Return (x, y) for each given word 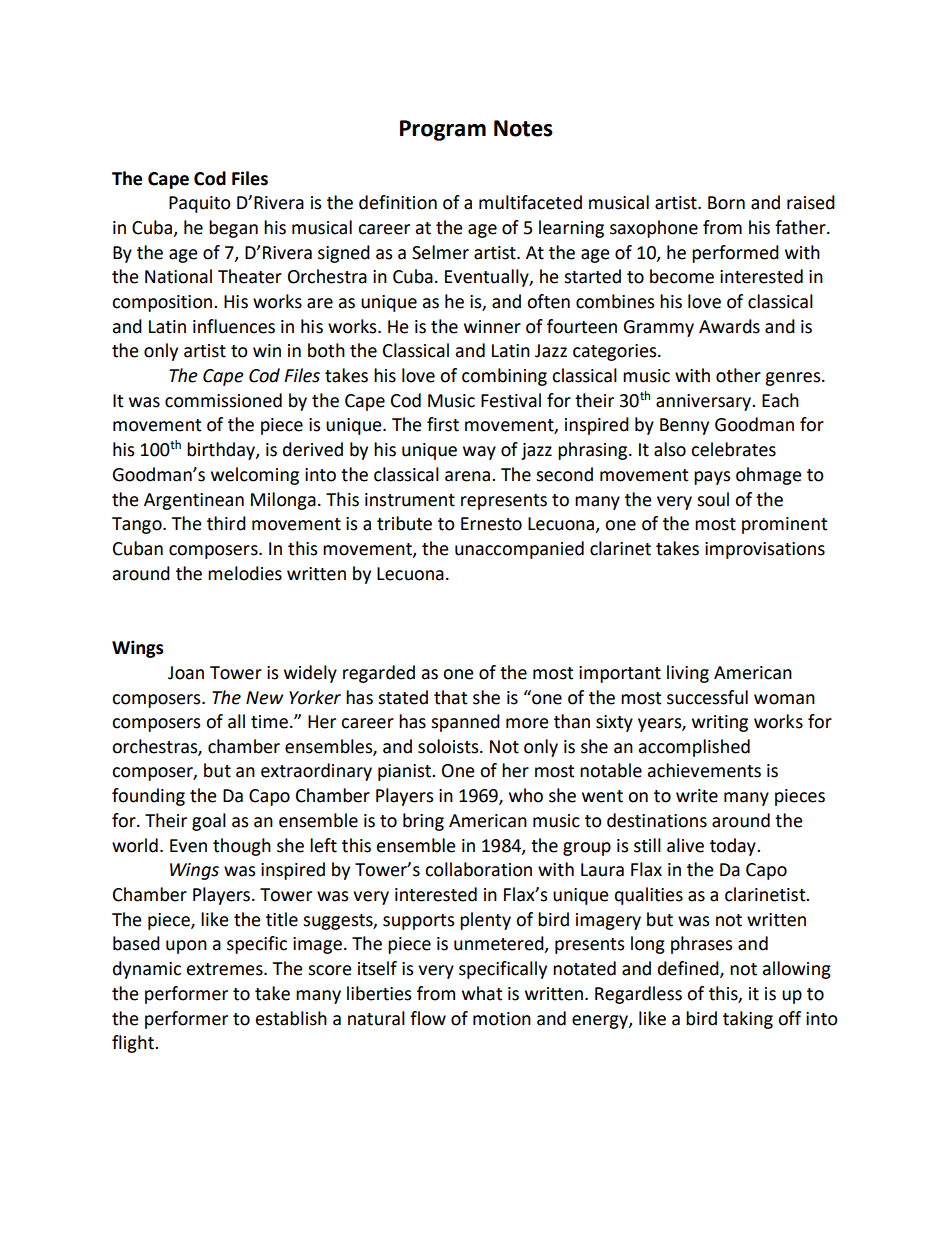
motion (502, 1019)
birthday (222, 451)
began (233, 229)
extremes (226, 969)
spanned (465, 723)
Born (726, 203)
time (269, 722)
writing (720, 723)
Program (443, 130)
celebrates (733, 449)
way (479, 453)
